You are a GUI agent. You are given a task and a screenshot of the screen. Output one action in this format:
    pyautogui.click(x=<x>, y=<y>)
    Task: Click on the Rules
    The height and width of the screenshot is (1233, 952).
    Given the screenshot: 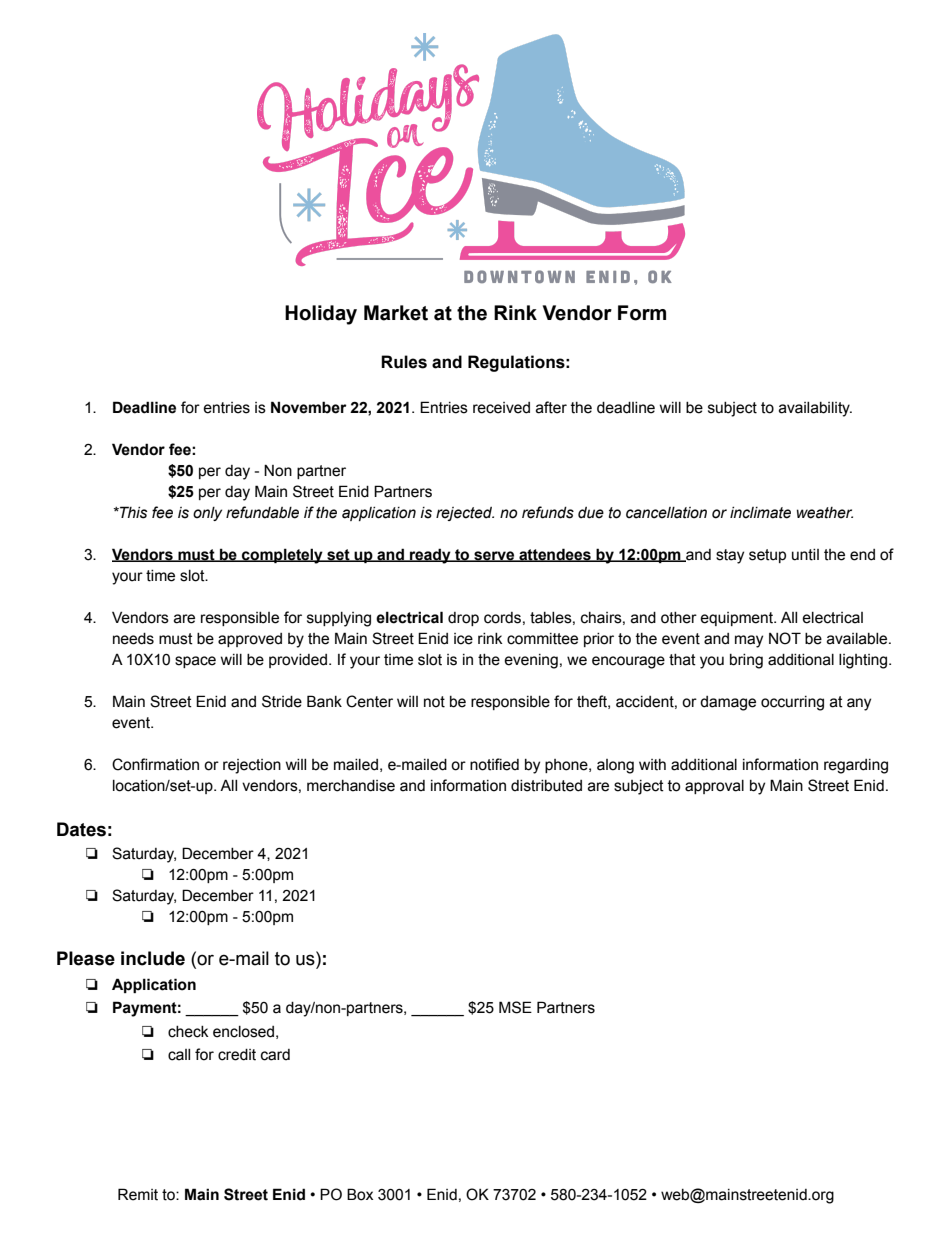 What is the action you would take?
    pyautogui.click(x=404, y=362)
